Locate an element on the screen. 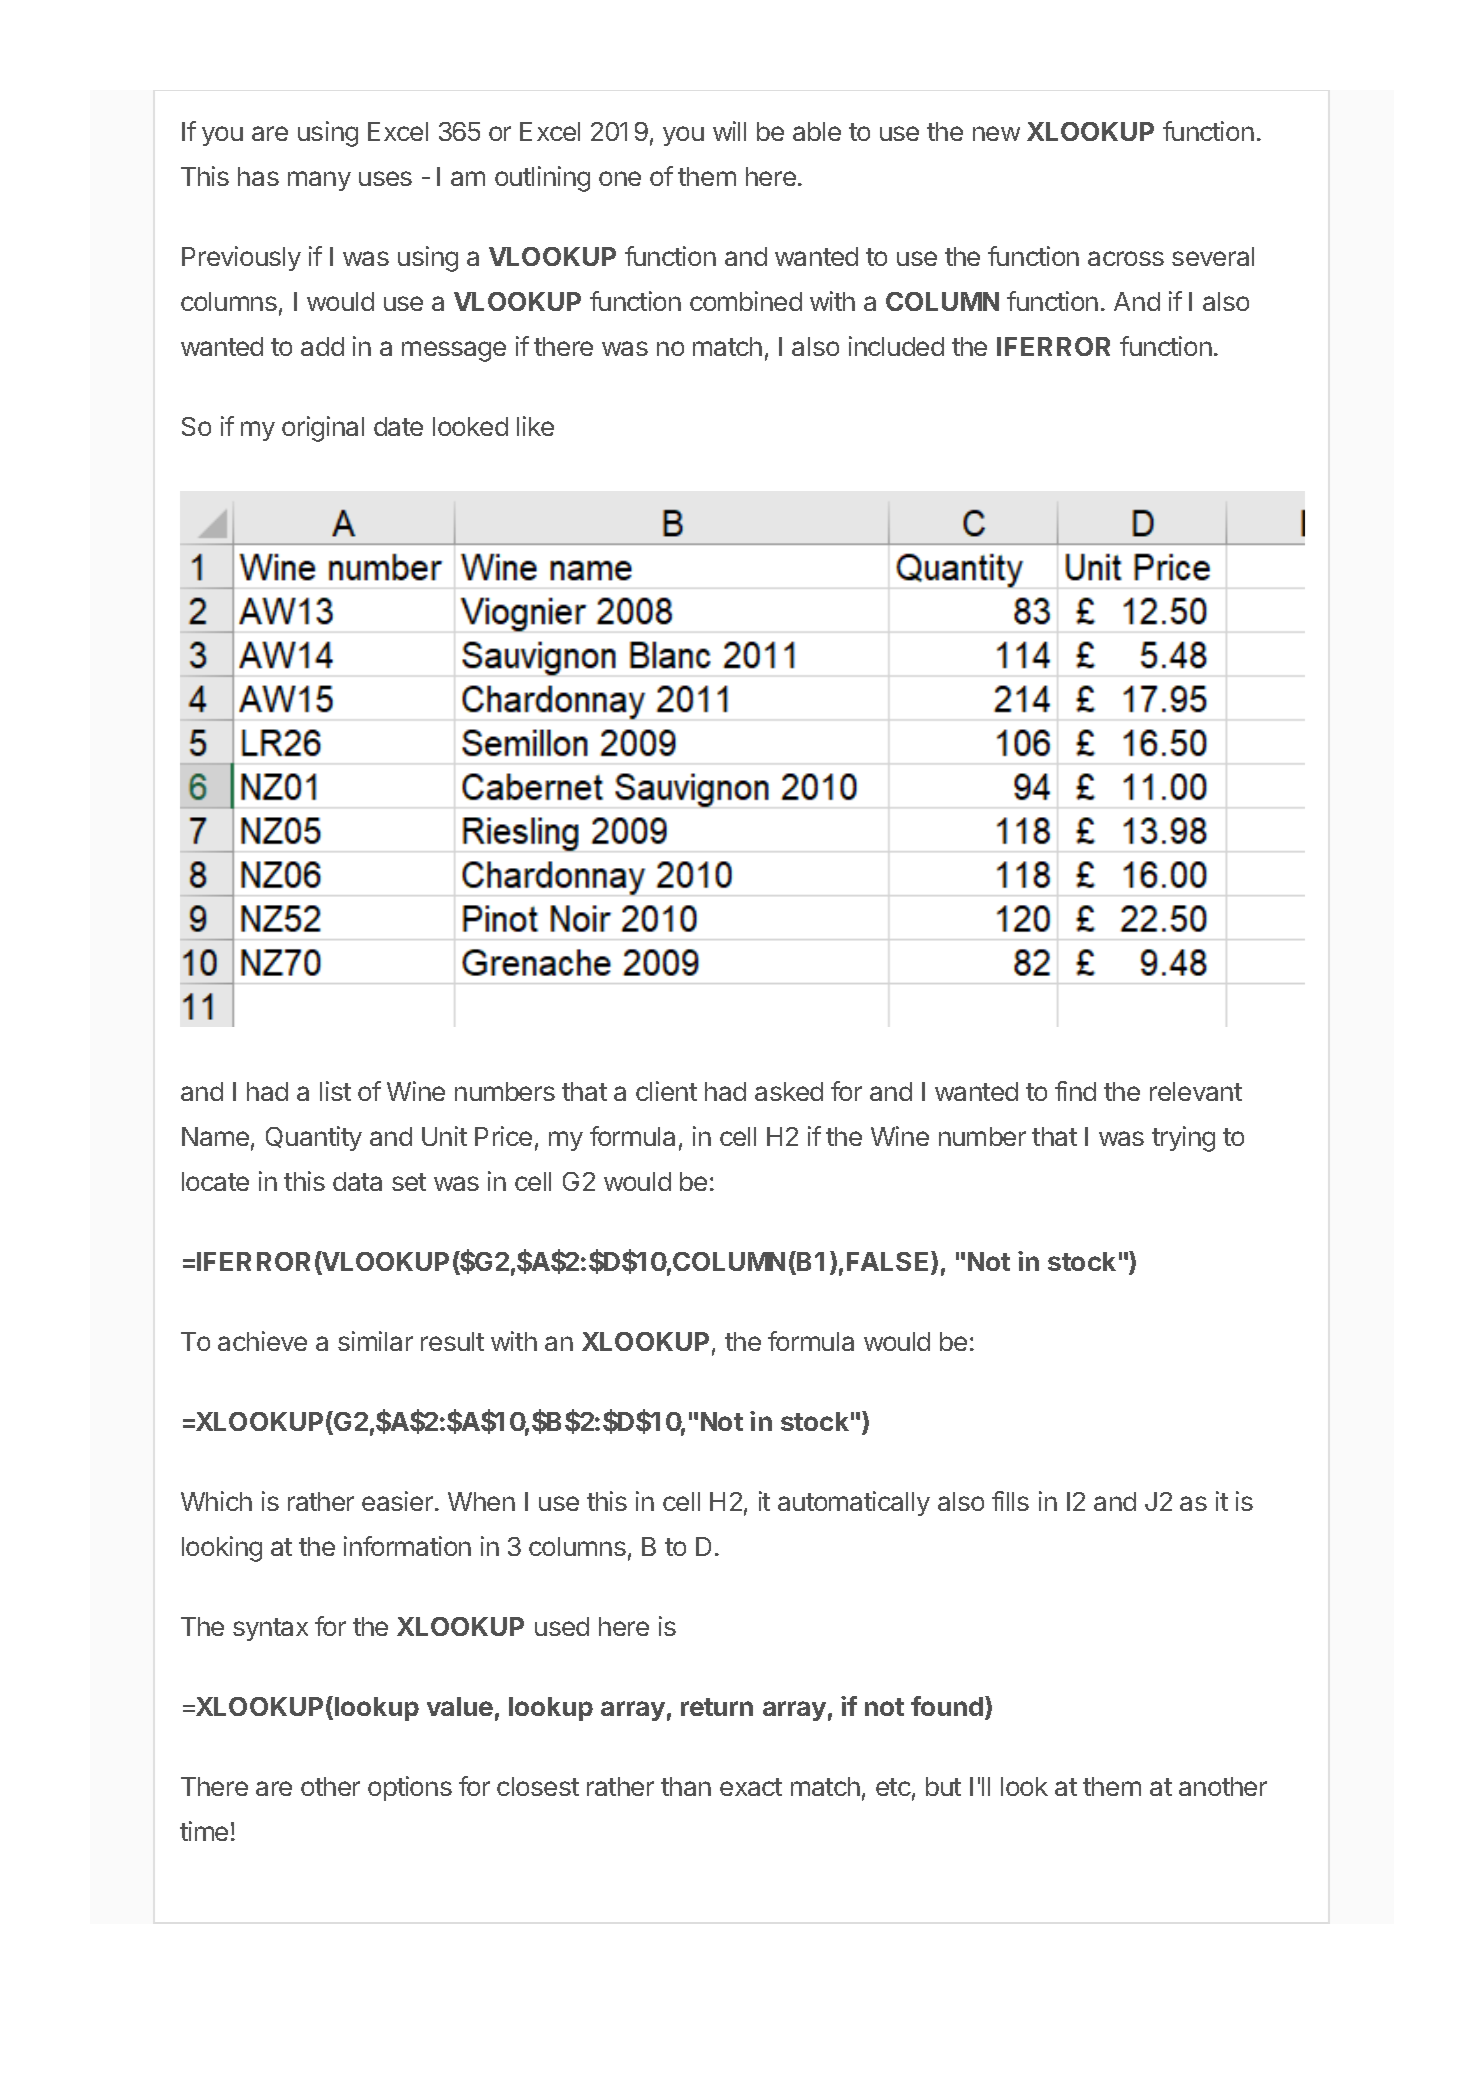 This screenshot has height=2097, width=1483. find is located at coordinates (1075, 1091).
